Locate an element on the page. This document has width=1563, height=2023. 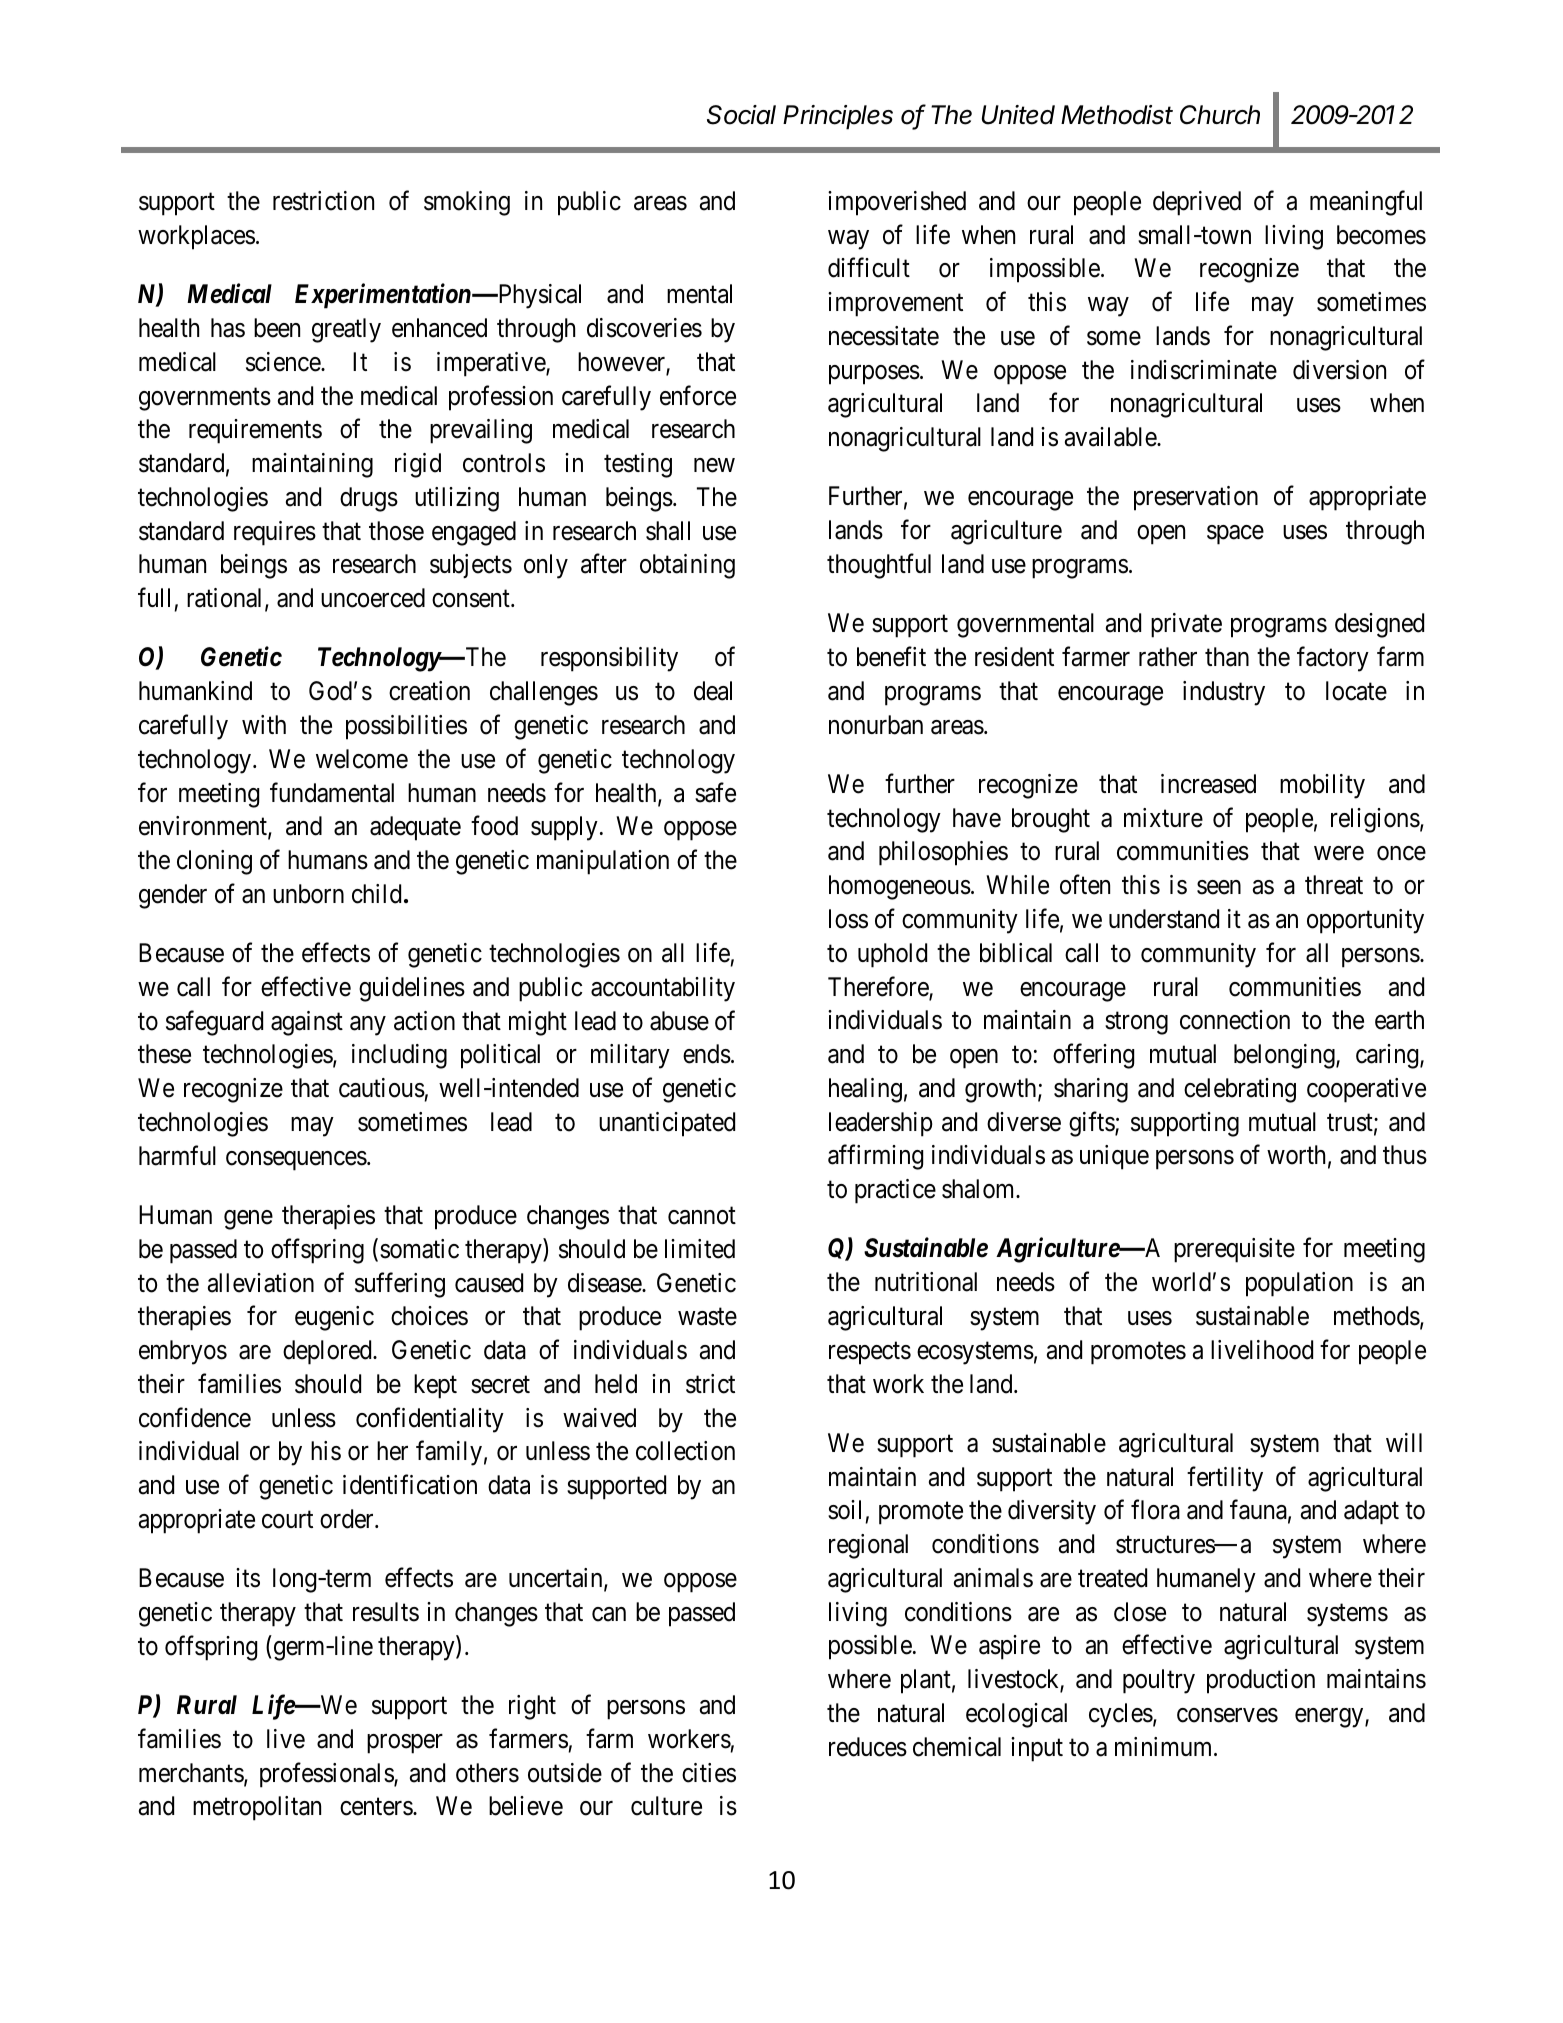
connection is located at coordinates (1235, 1020).
